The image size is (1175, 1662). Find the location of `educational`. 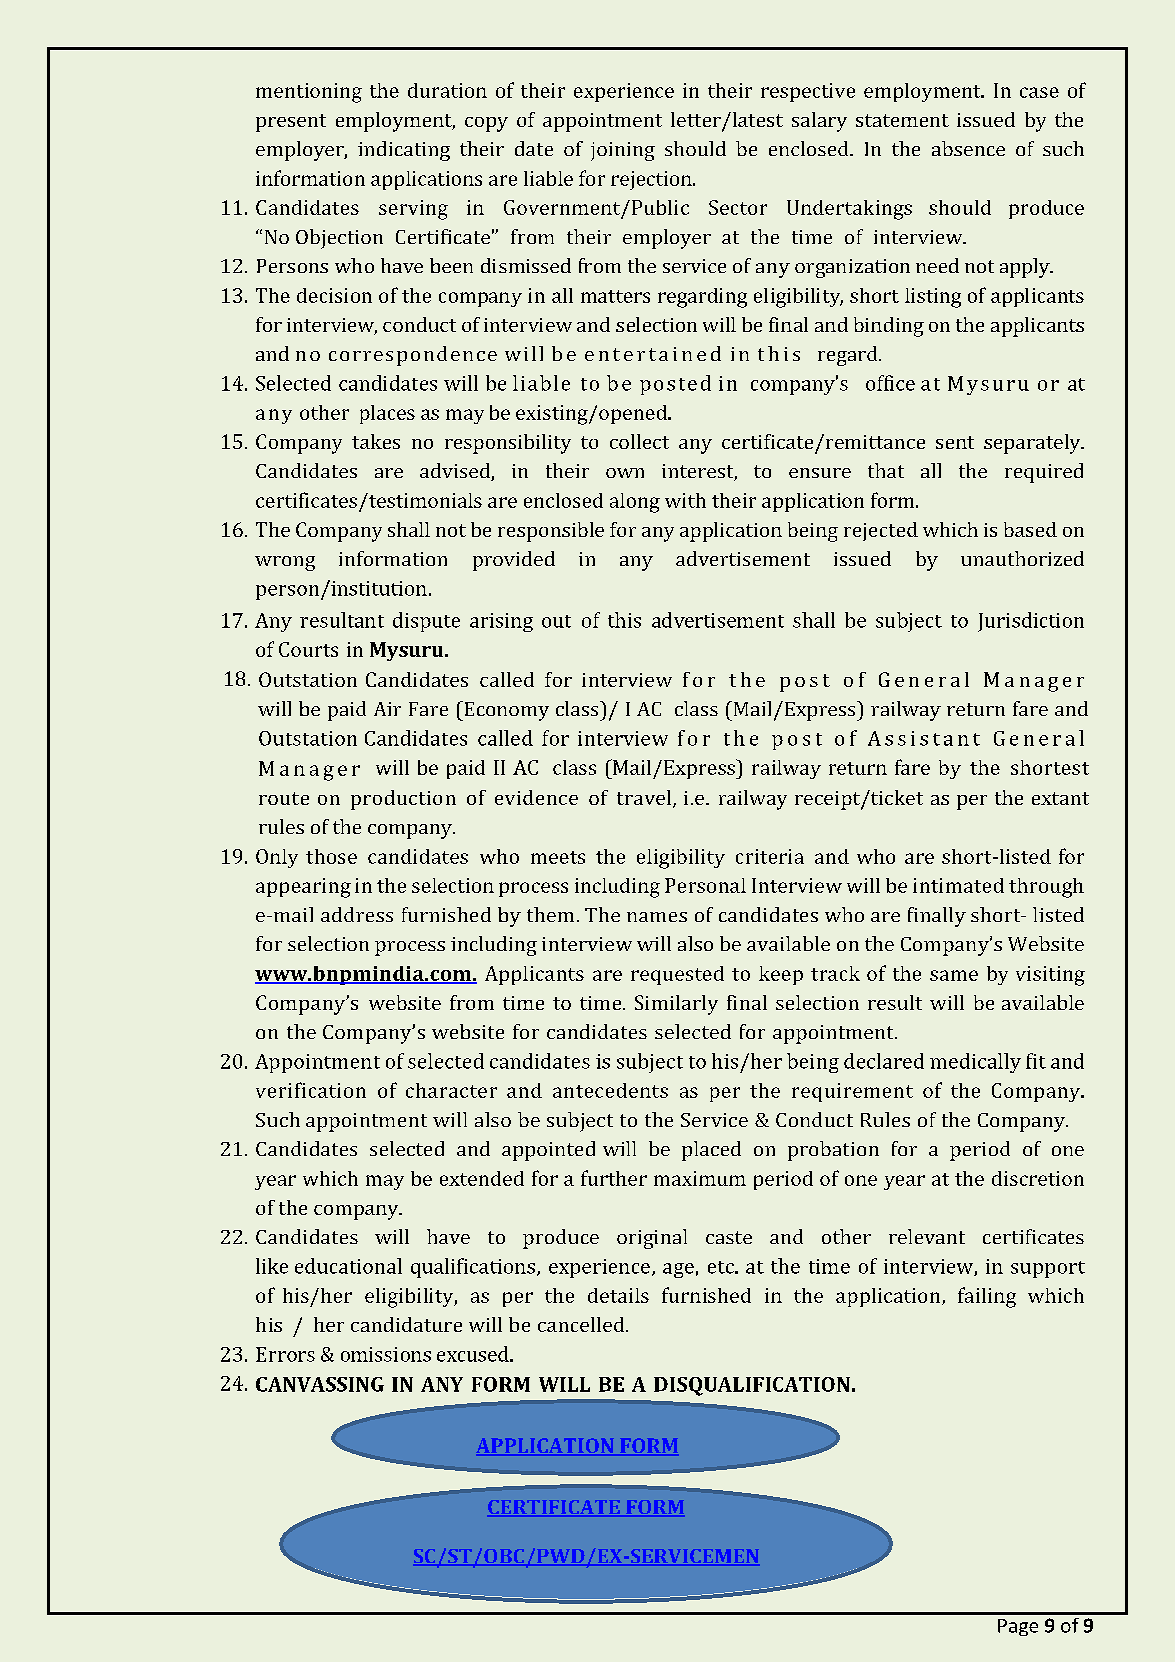

educational is located at coordinates (348, 1266).
